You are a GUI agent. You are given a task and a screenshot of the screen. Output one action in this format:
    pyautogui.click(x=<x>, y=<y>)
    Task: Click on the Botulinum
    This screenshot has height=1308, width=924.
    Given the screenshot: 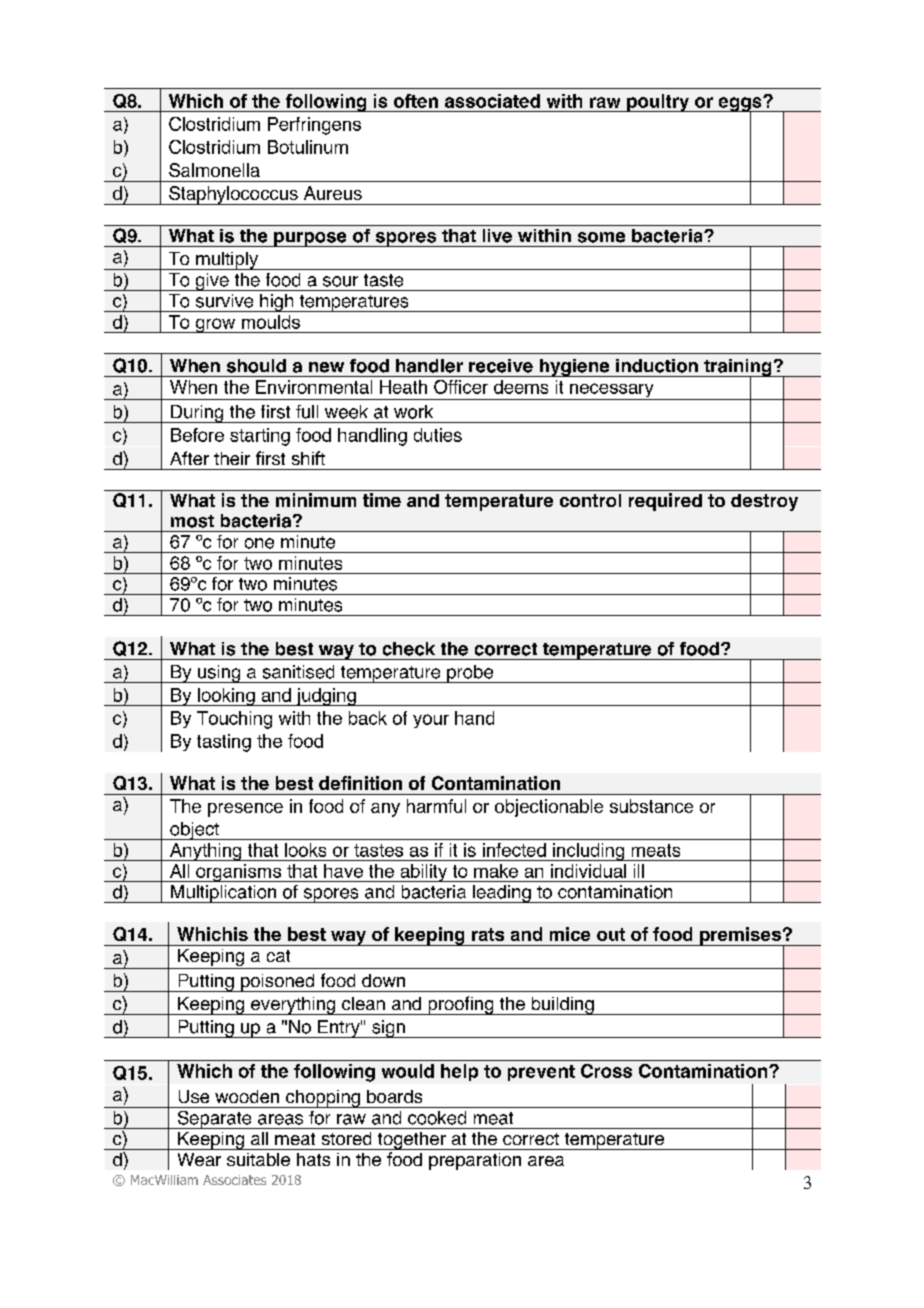 What is the action you would take?
    pyautogui.click(x=308, y=147)
